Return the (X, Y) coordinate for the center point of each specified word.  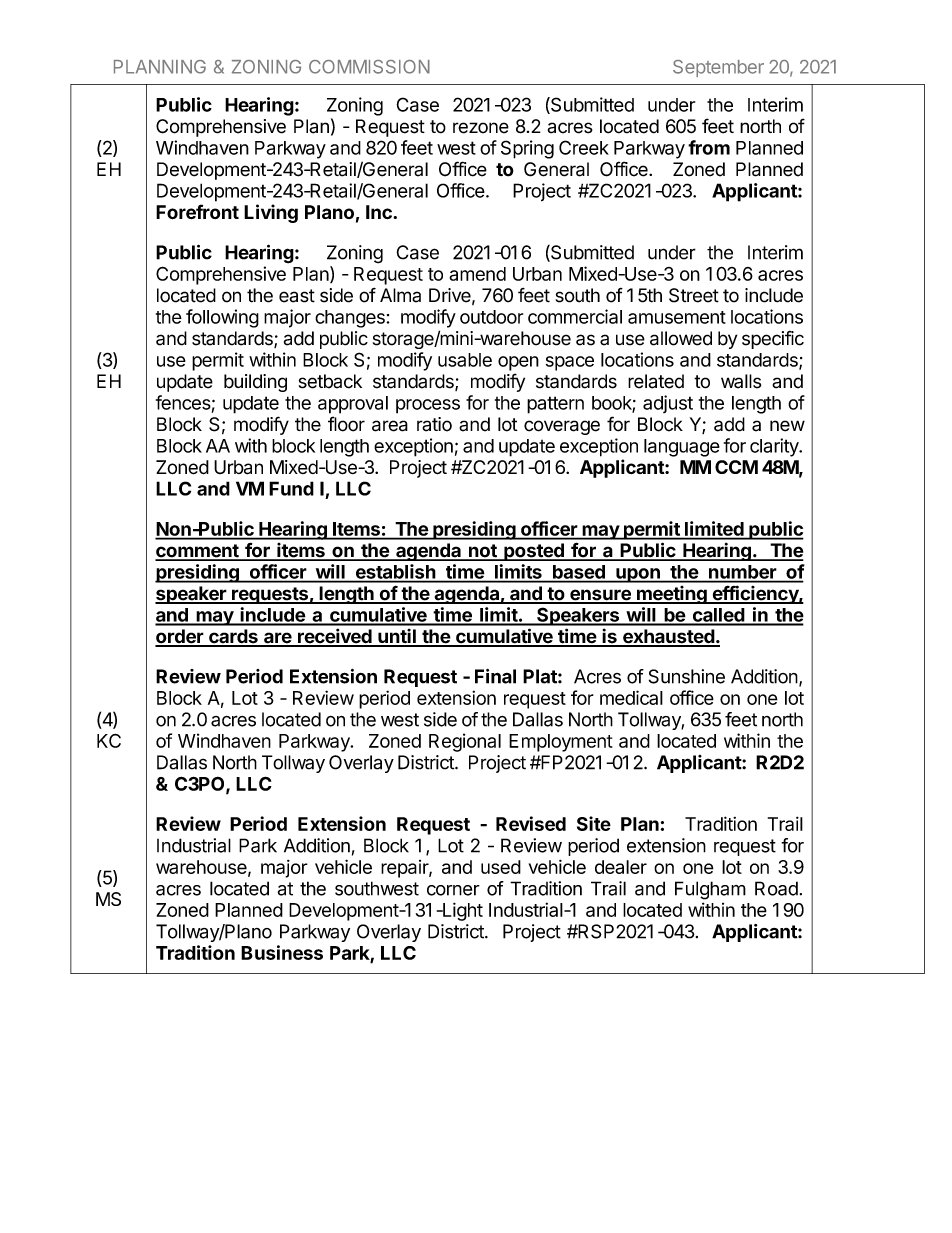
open (518, 363)
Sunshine (687, 676)
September (718, 68)
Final (495, 676)
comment (198, 552)
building (255, 383)
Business (282, 952)
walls (741, 381)
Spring (527, 149)
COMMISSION (369, 67)
